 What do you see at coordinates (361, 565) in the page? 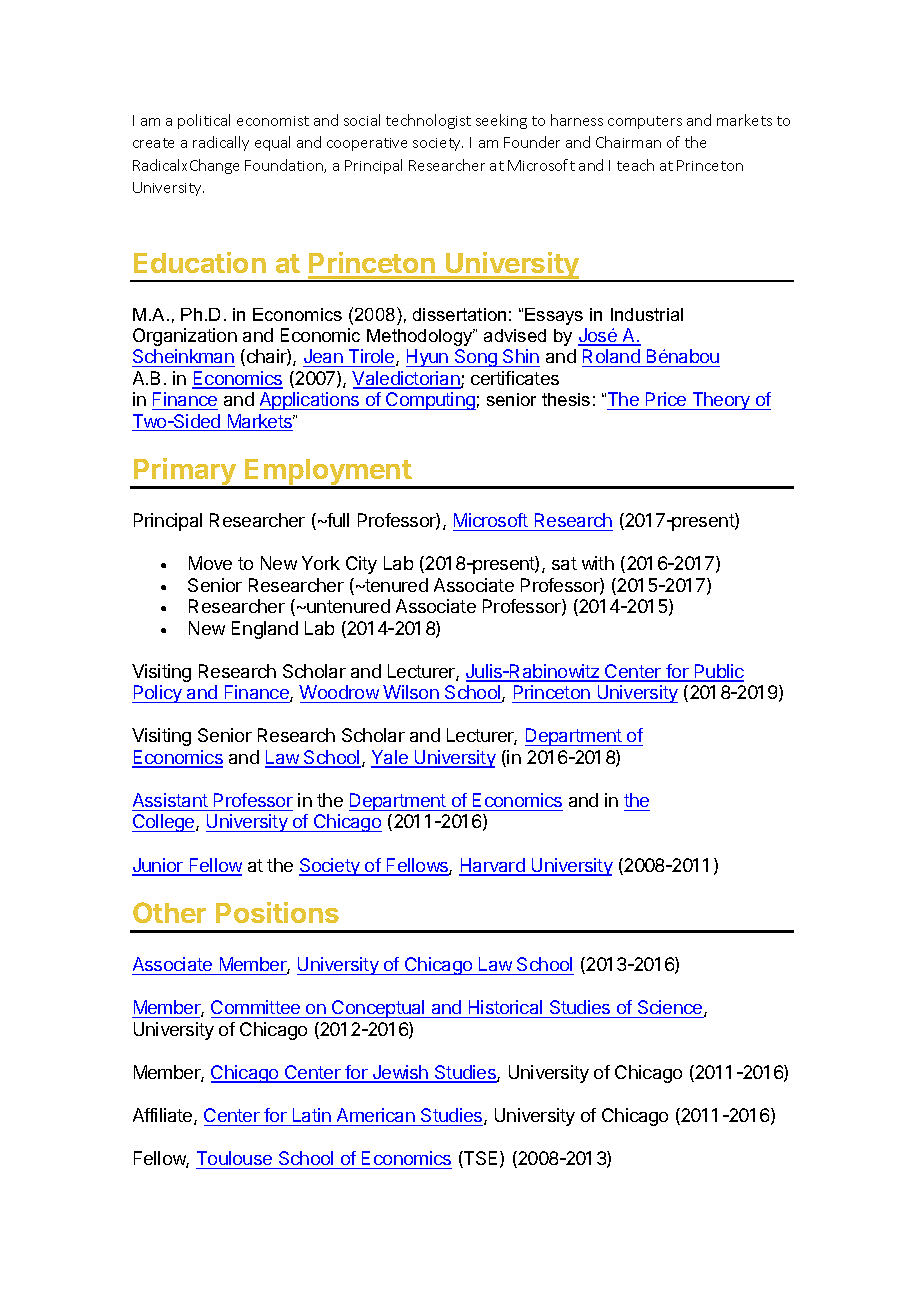
I see `City` at bounding box center [361, 565].
